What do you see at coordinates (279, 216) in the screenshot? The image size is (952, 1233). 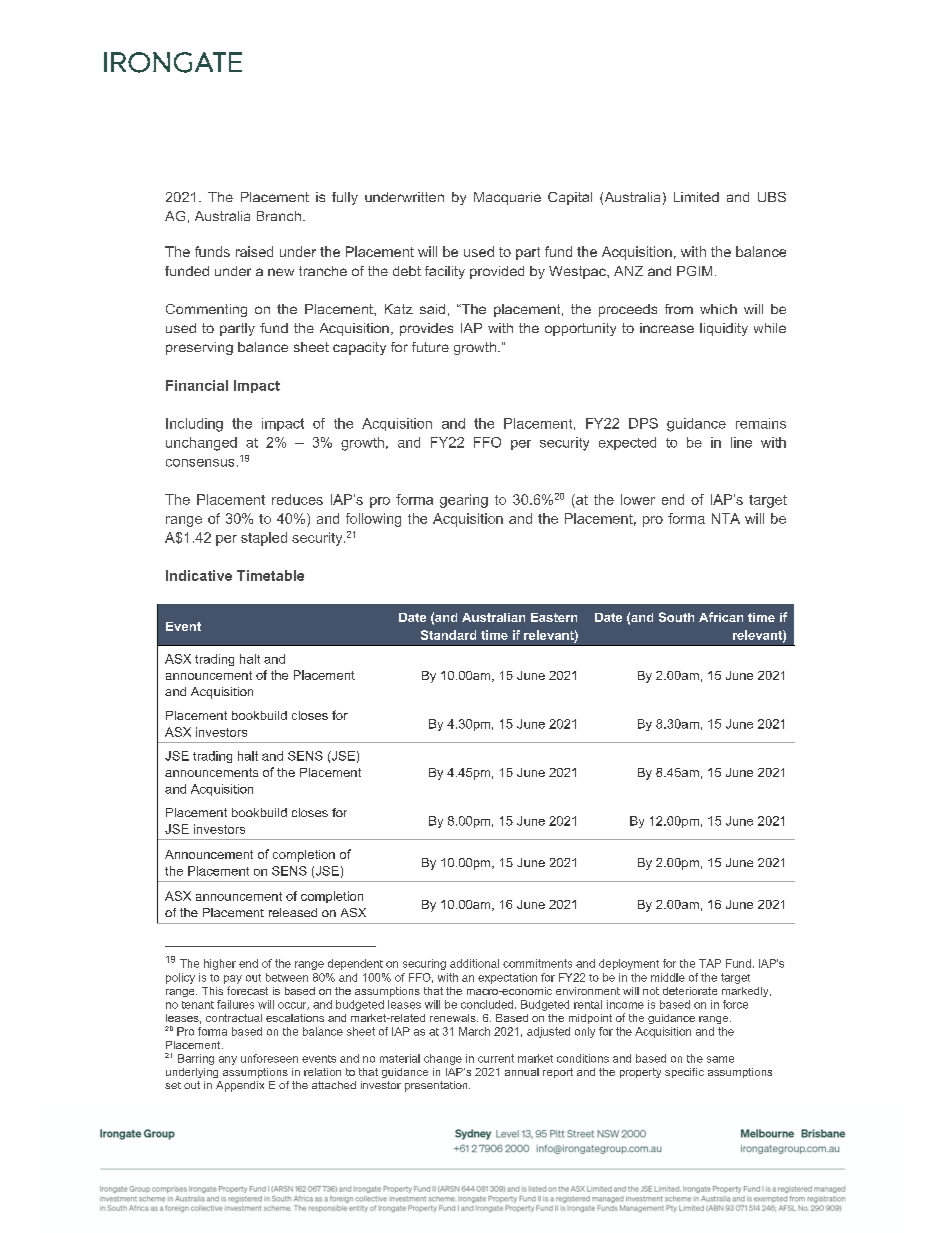 I see `Branch` at bounding box center [279, 216].
